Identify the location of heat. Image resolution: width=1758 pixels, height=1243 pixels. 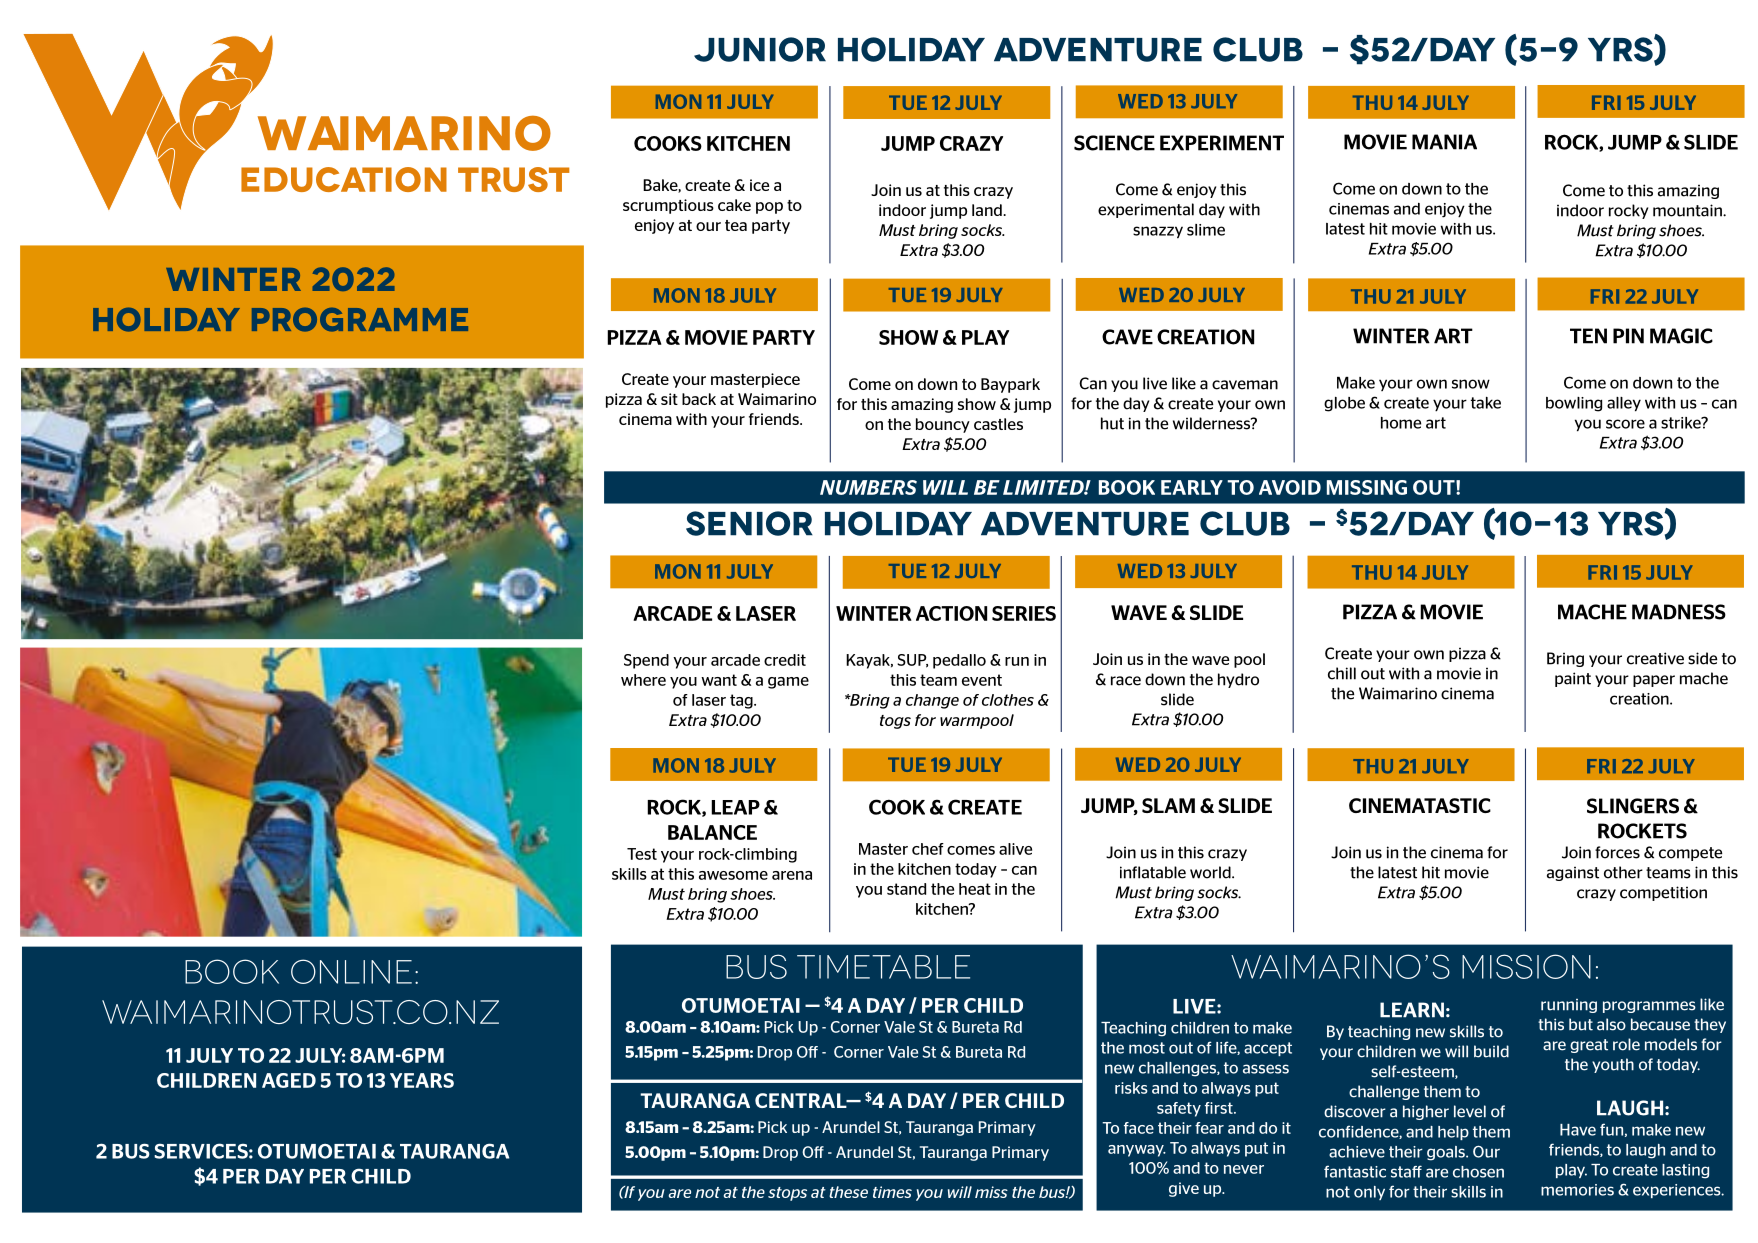
(975, 889).
